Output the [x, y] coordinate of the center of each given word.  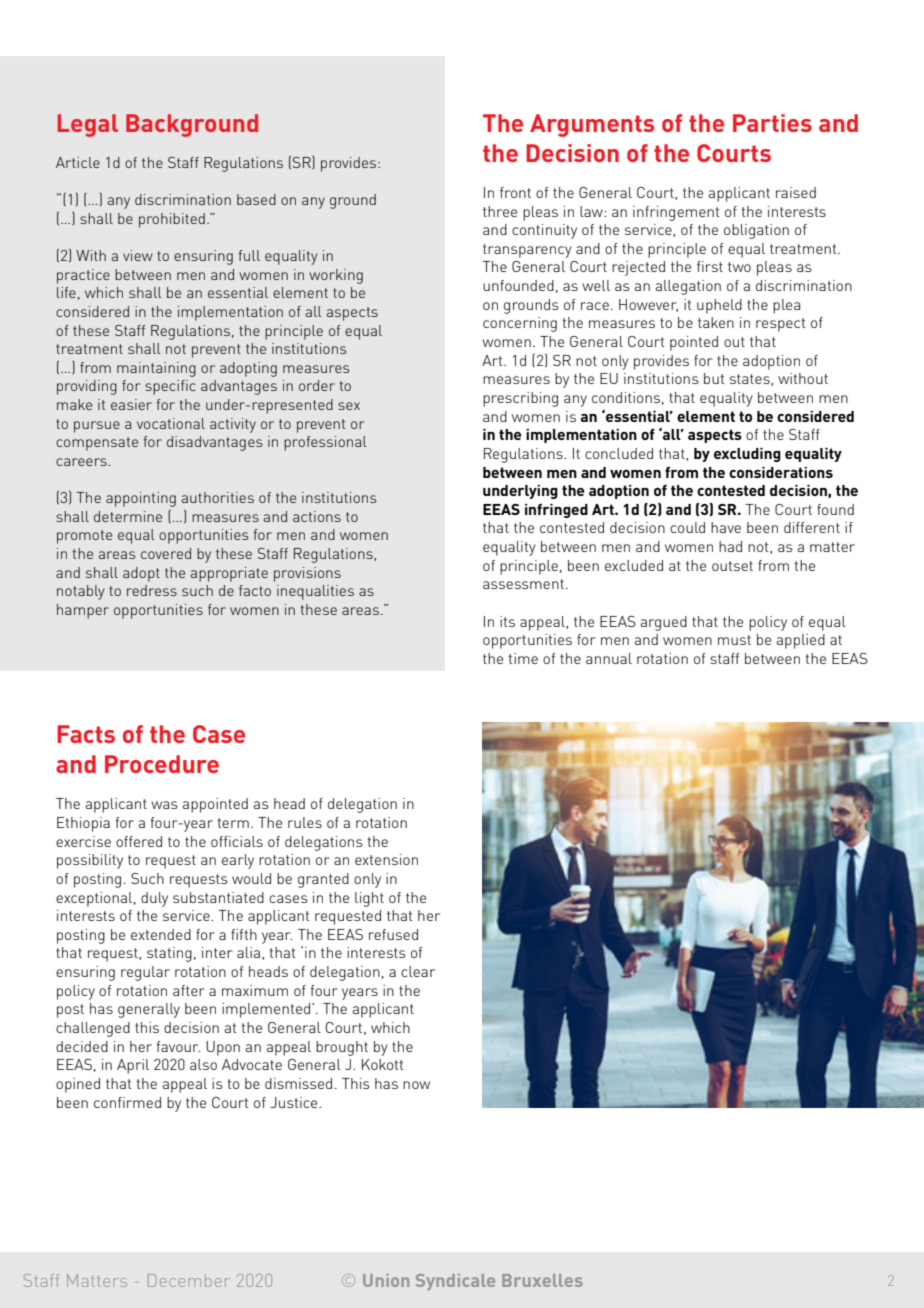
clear [418, 971]
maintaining [156, 369]
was [164, 805]
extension [386, 859]
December [189, 1280]
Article [78, 162]
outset [732, 566]
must [734, 640]
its [507, 621]
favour [178, 1046]
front [515, 192]
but [714, 378]
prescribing [520, 399]
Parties [772, 123]
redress [152, 590]
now [416, 1085]
